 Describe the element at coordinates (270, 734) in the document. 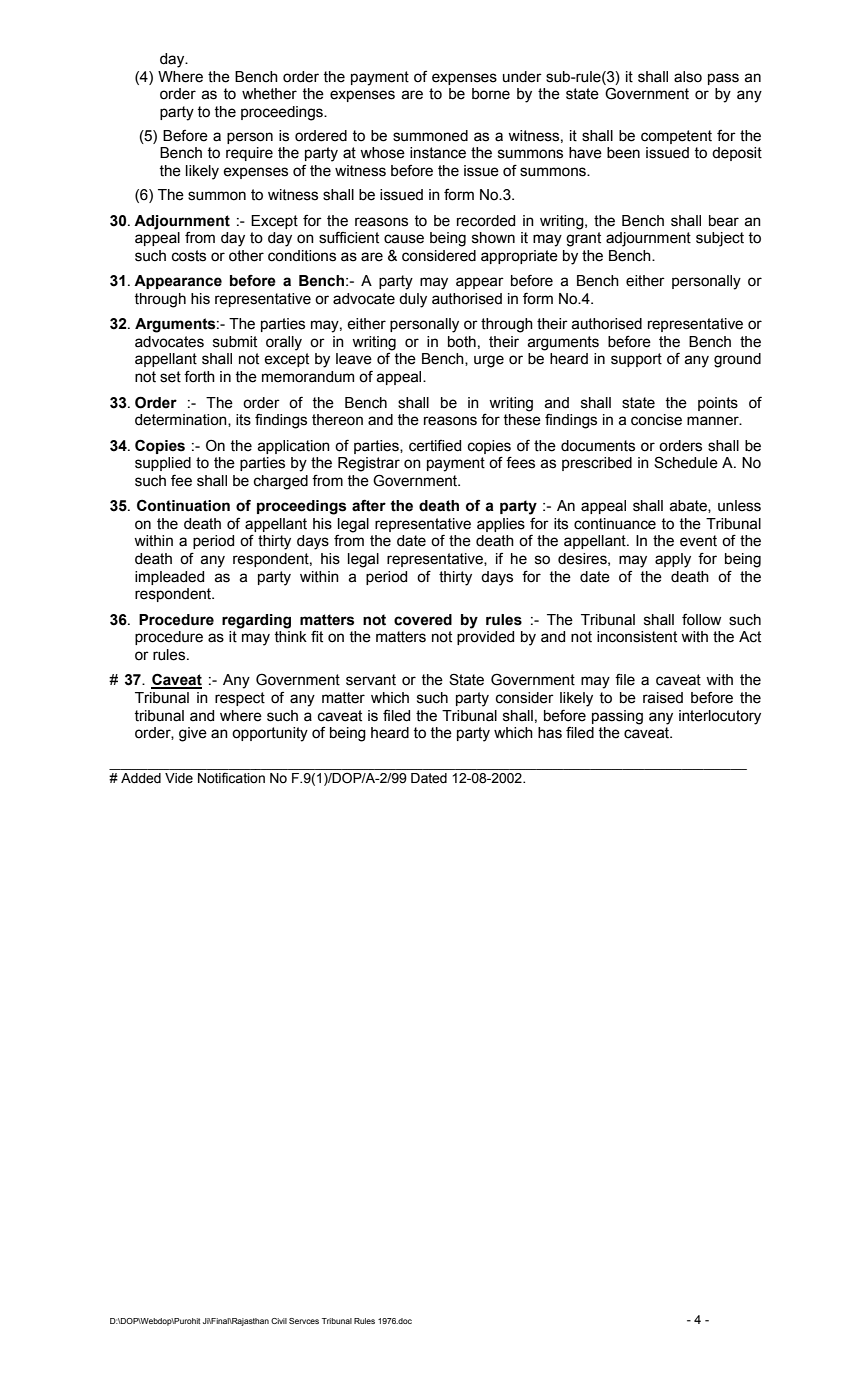

I see `opportunity` at that location.
